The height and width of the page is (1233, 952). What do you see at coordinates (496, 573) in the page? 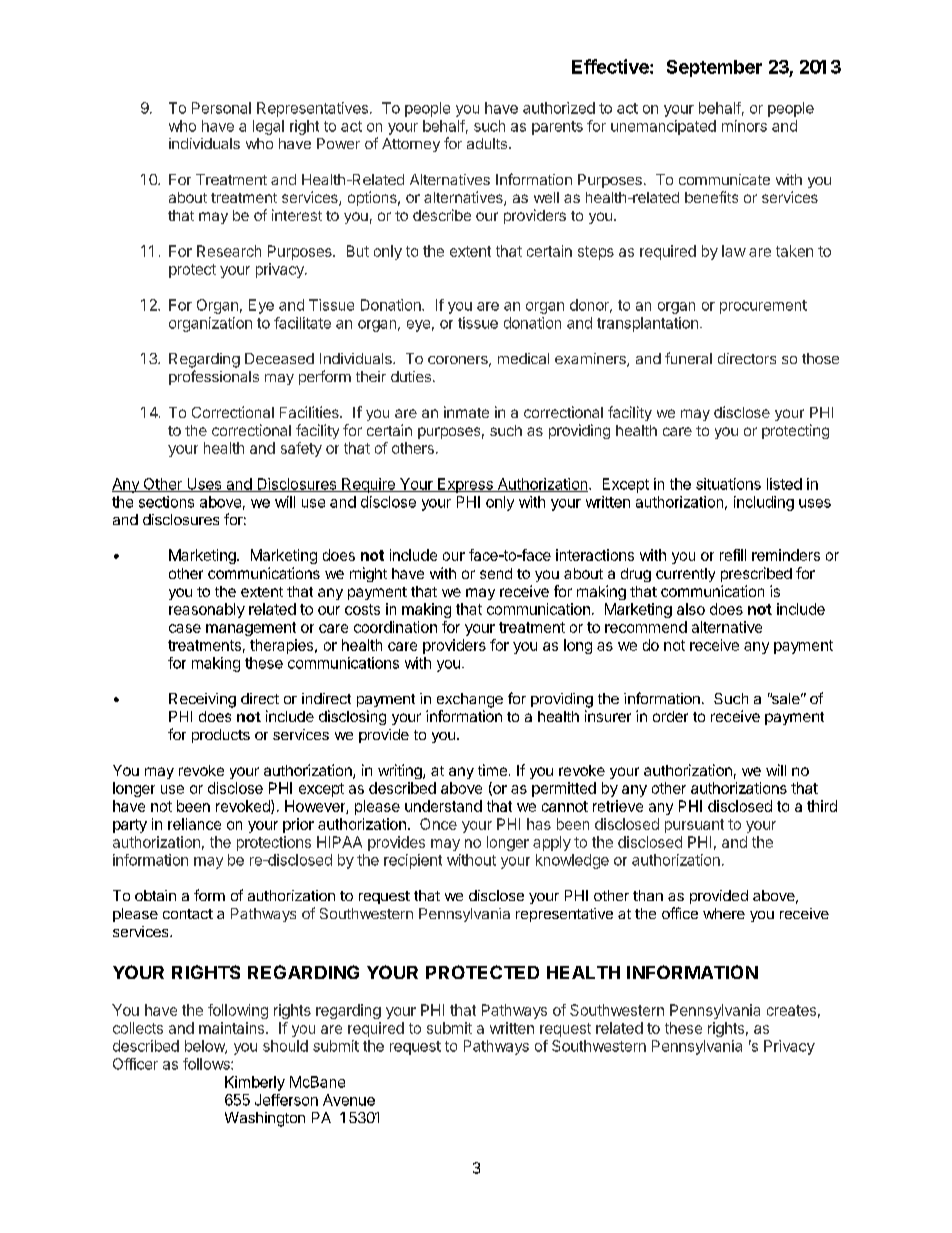
I see `send` at bounding box center [496, 573].
